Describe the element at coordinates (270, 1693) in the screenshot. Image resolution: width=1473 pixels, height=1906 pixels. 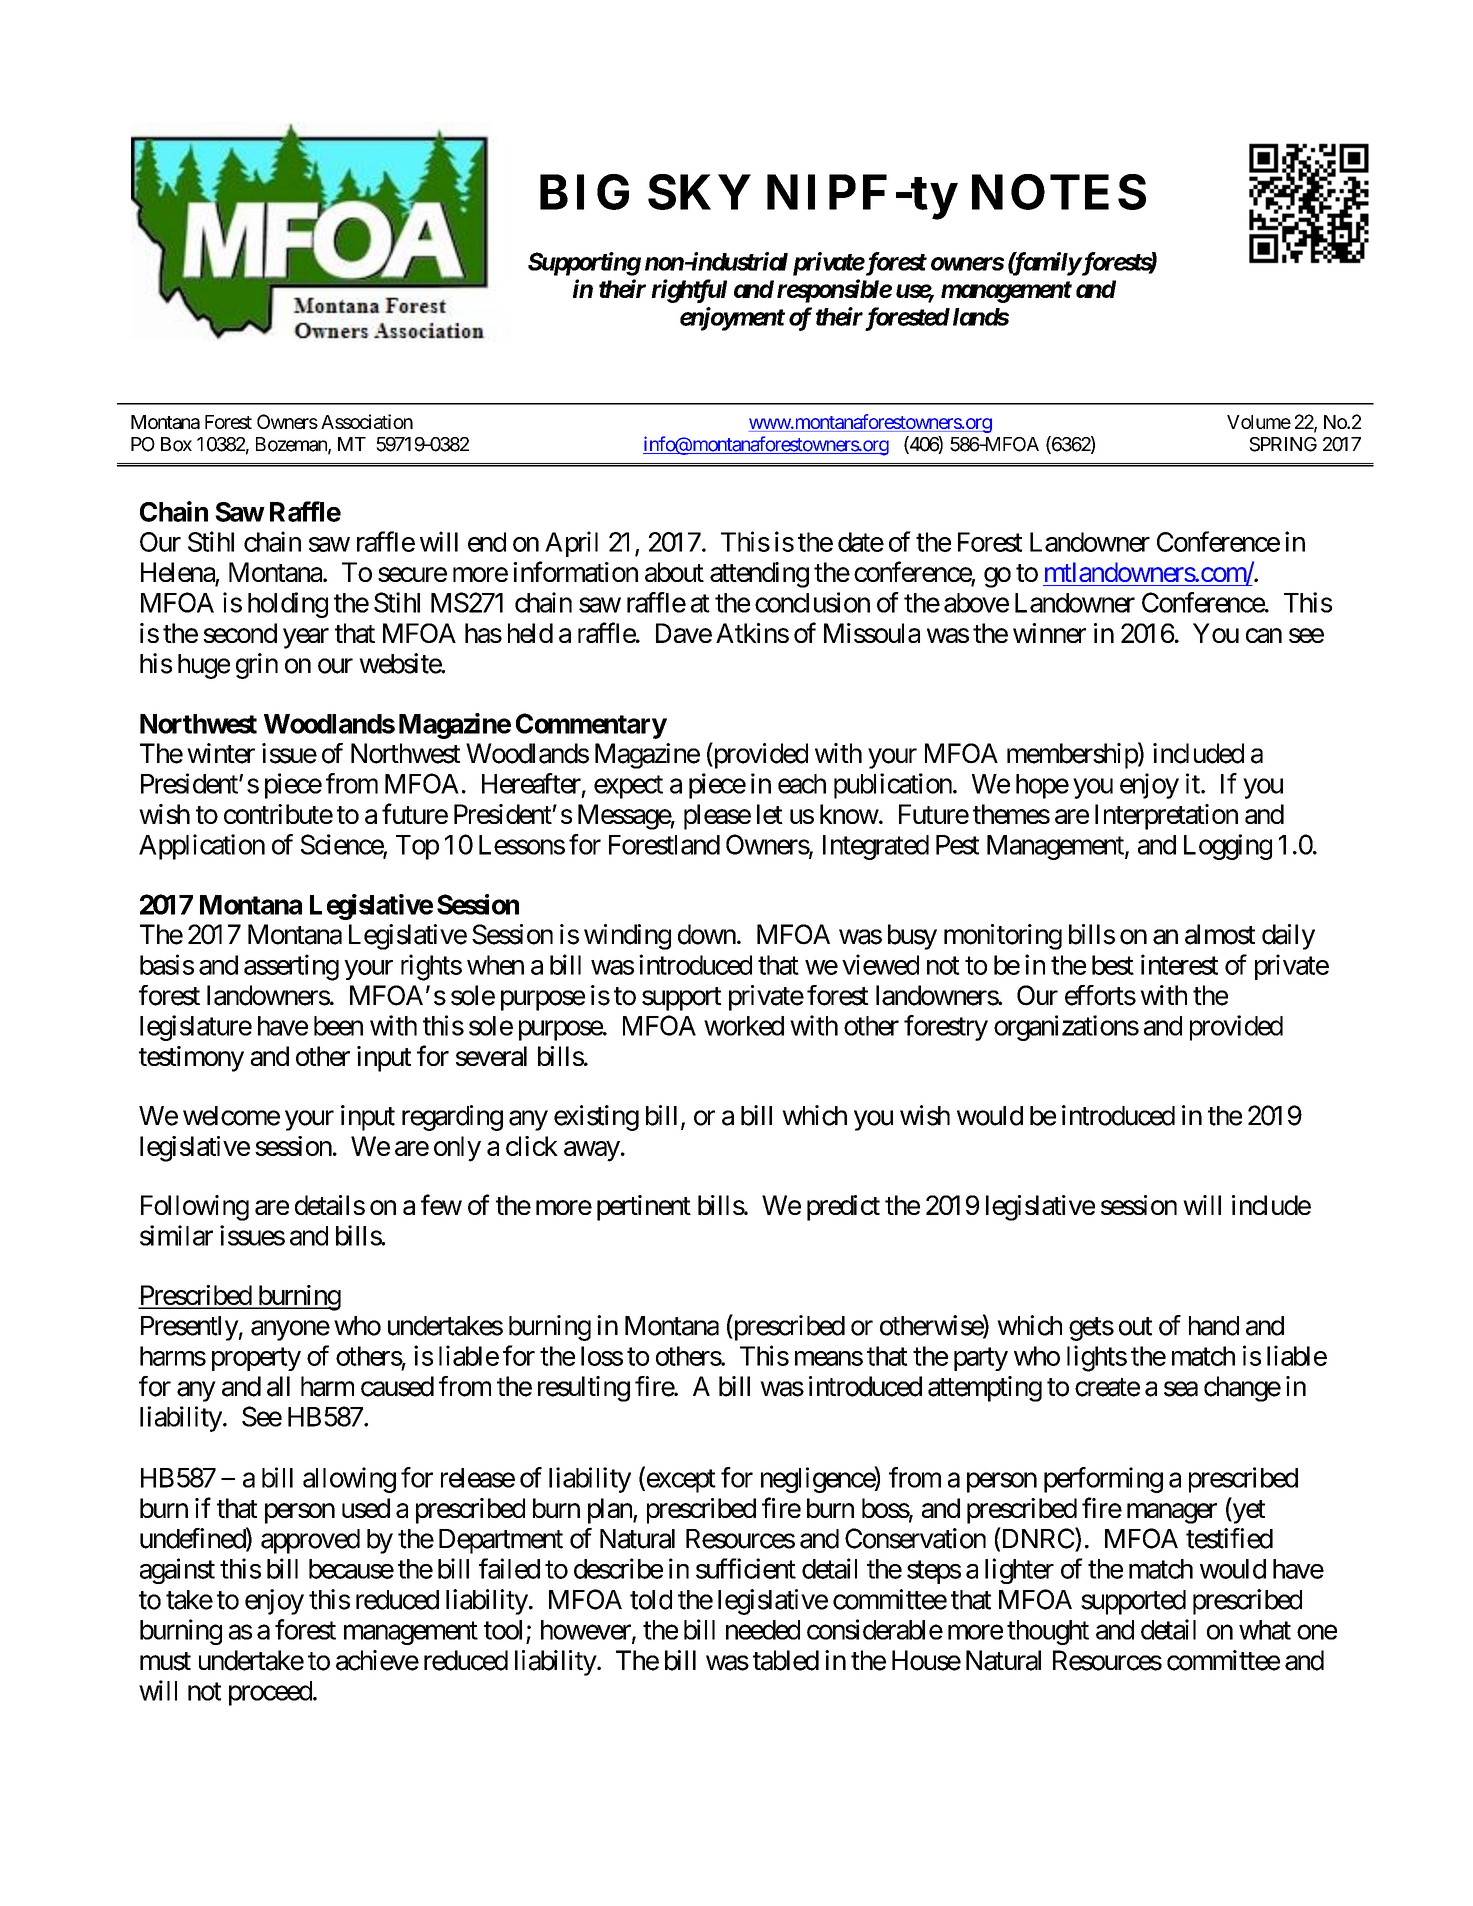
I see `proceed` at that location.
